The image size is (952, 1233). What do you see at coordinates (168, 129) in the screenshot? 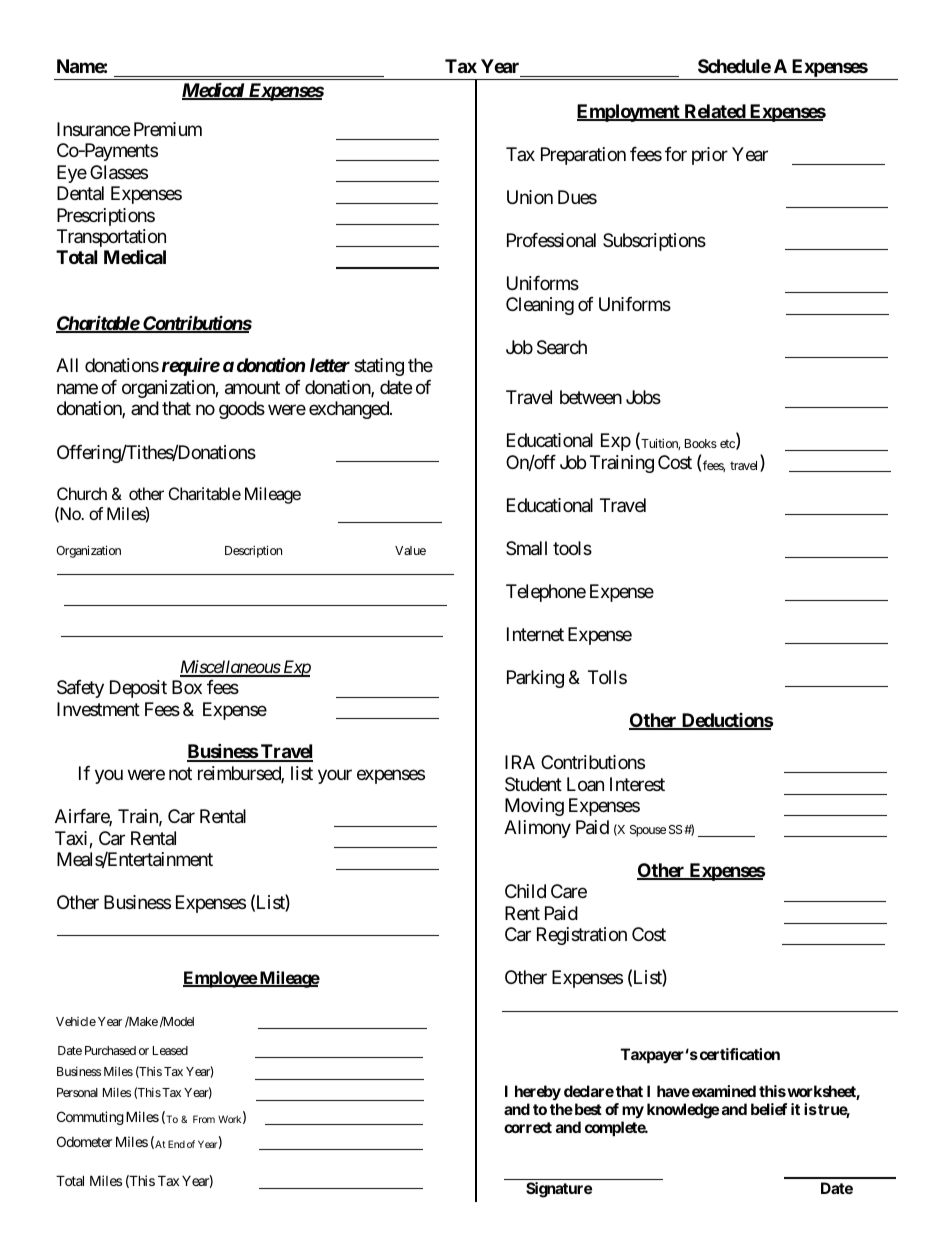
I see `Premium` at bounding box center [168, 129].
